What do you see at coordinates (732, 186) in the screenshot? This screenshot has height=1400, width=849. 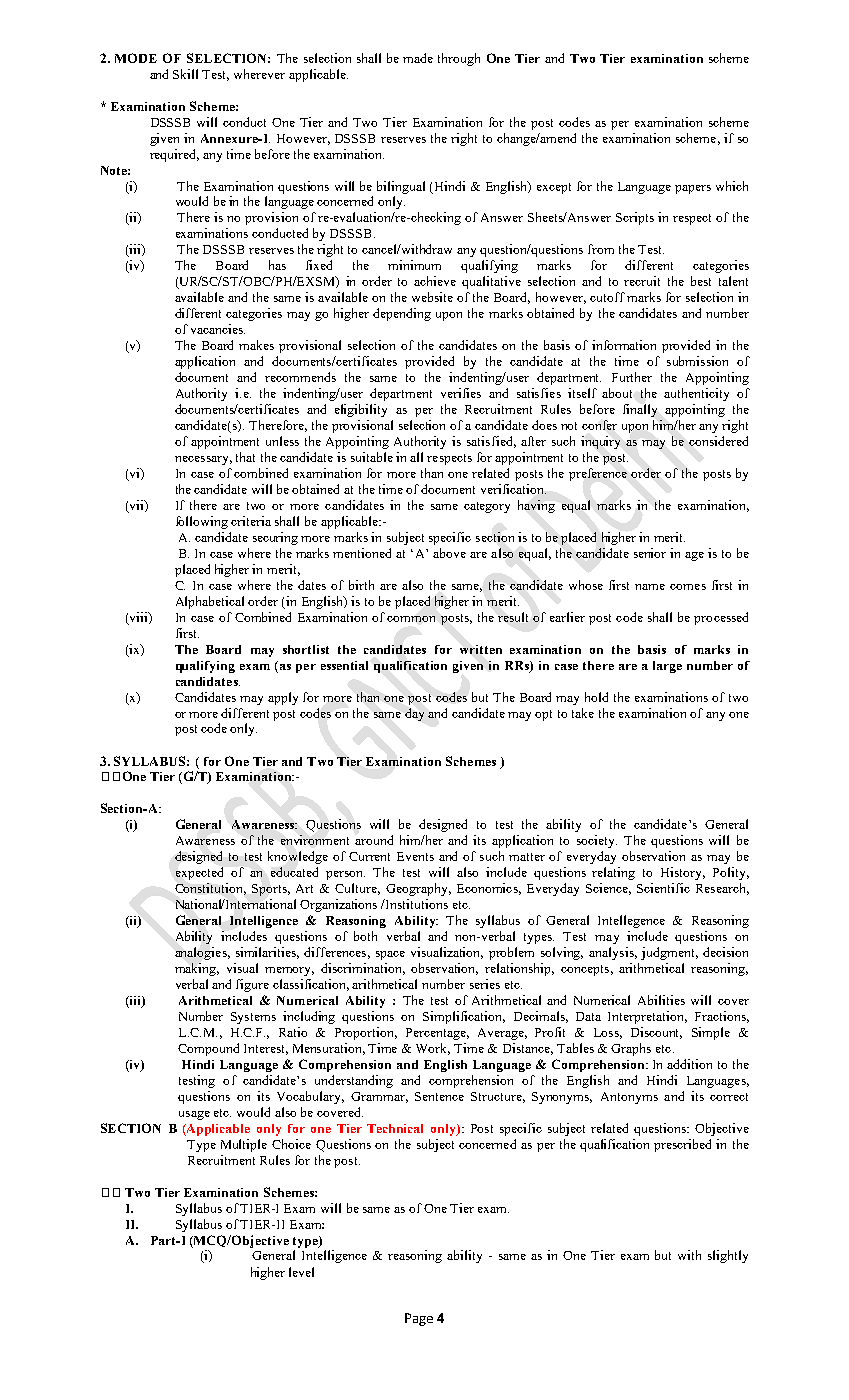 I see `which` at bounding box center [732, 186].
